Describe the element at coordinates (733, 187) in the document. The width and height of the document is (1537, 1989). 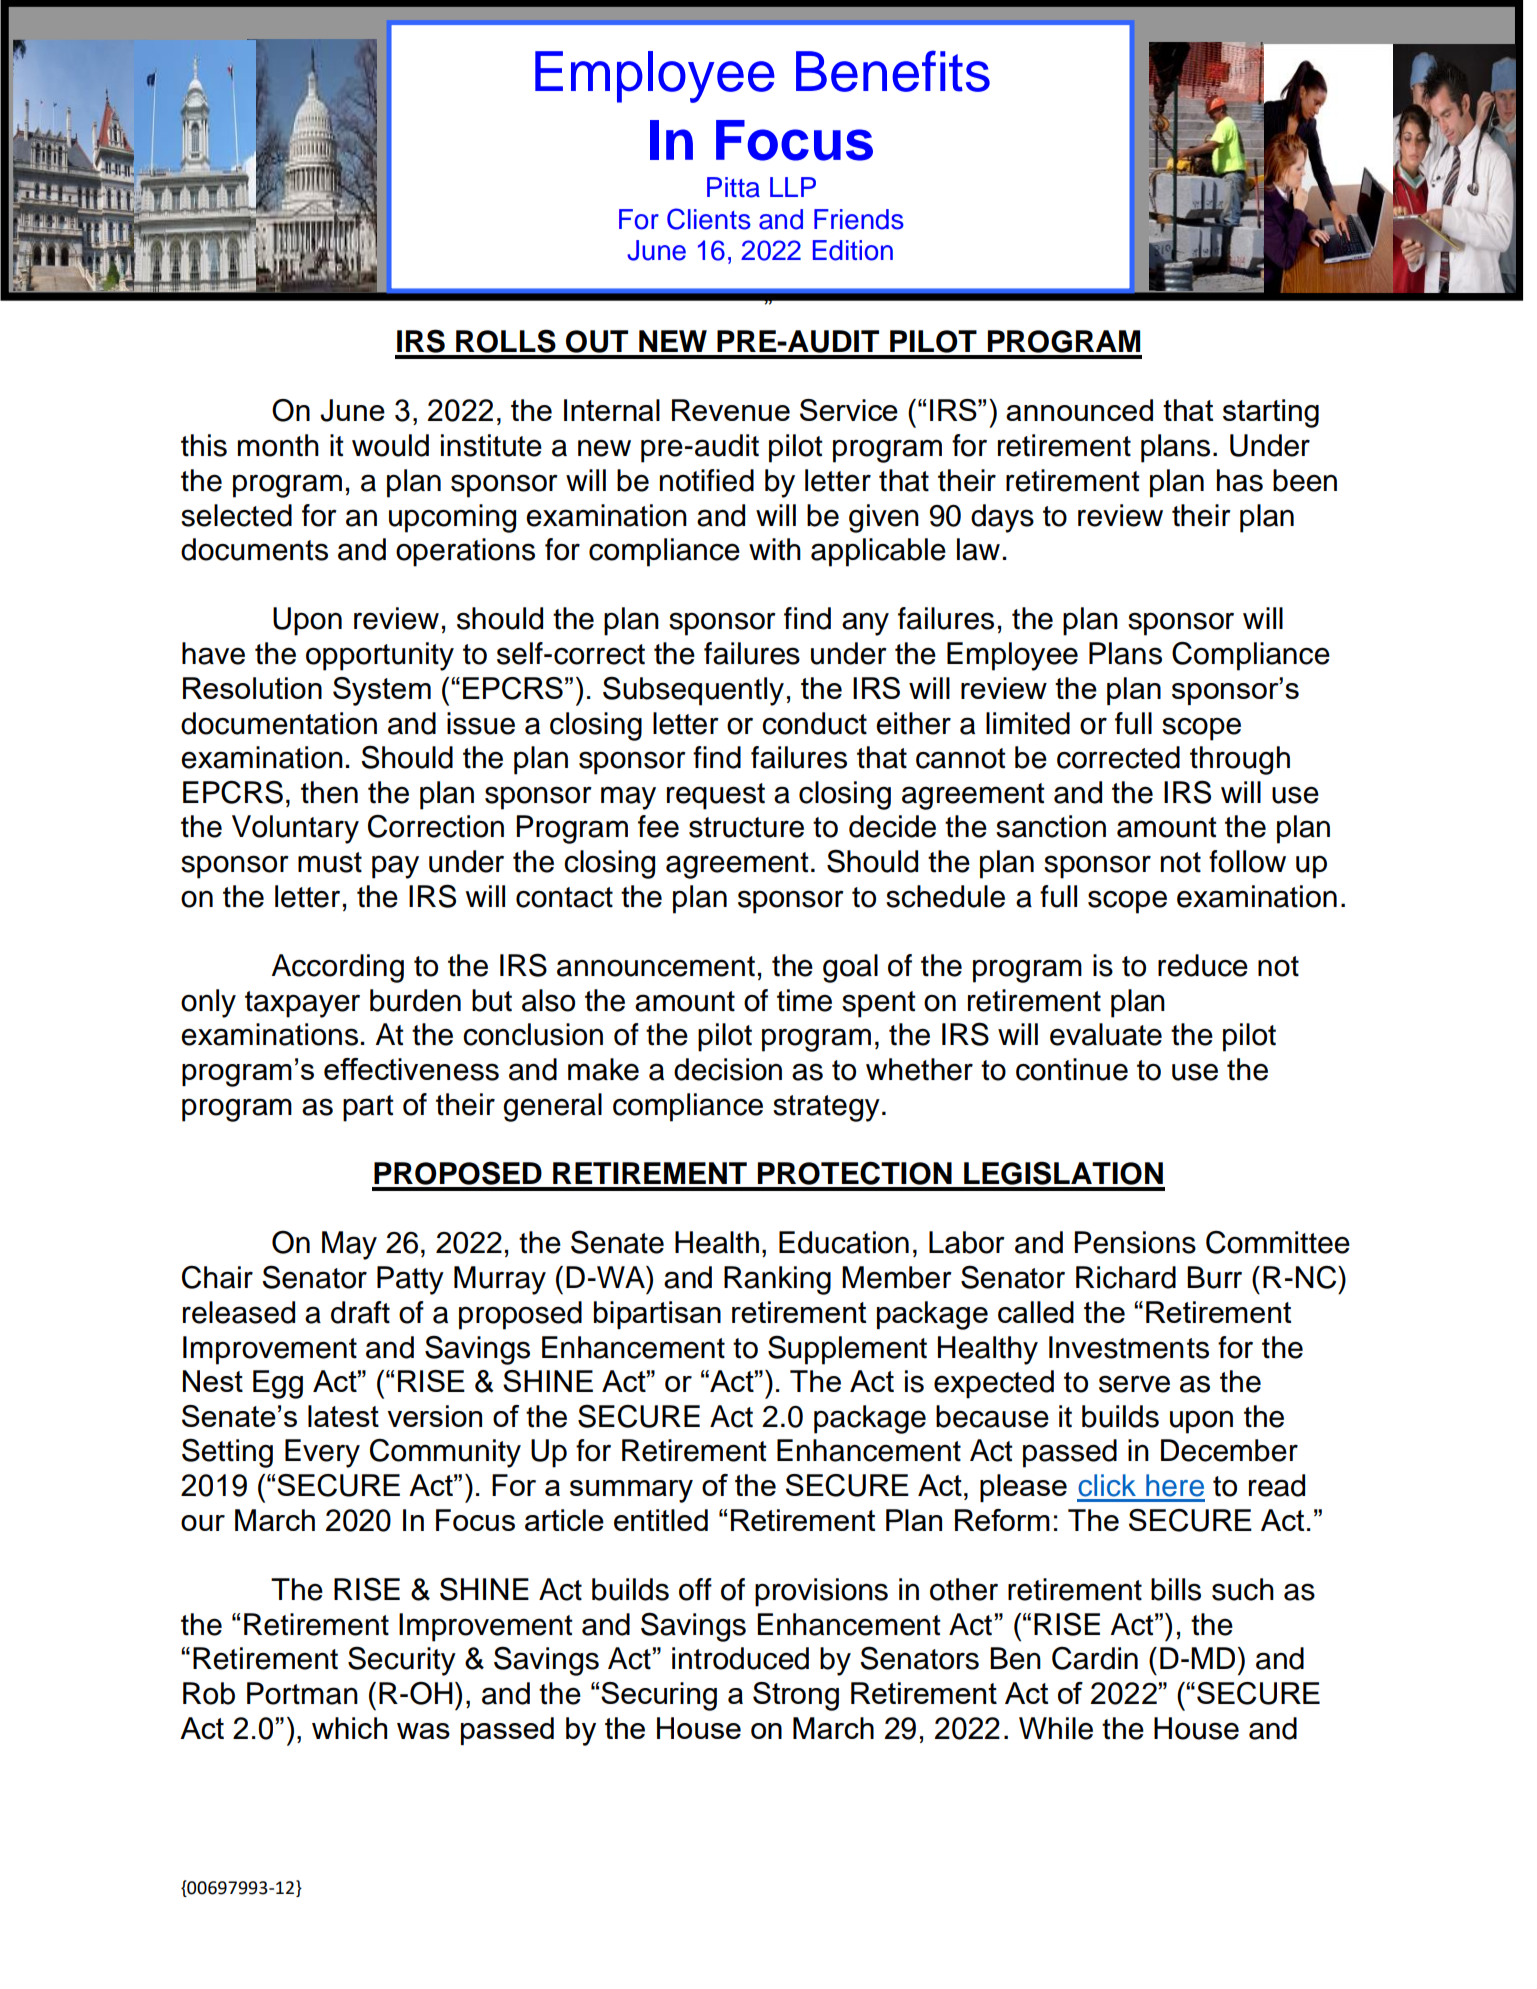
I see `Pitta` at that location.
